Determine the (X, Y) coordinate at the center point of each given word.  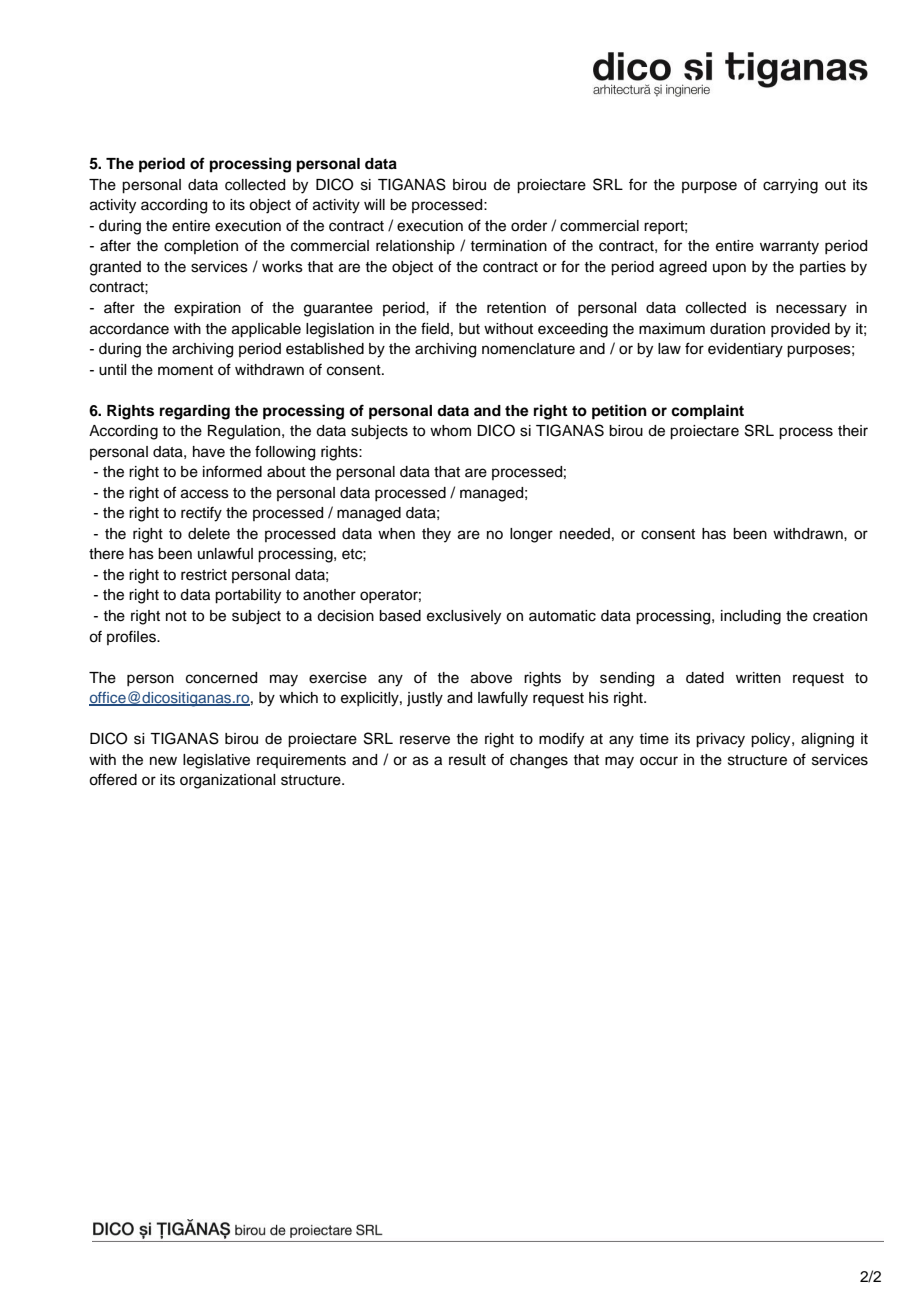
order (529, 226)
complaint (707, 412)
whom (450, 431)
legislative (216, 761)
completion (201, 247)
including (751, 617)
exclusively (464, 617)
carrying (790, 186)
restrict (204, 575)
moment (185, 370)
